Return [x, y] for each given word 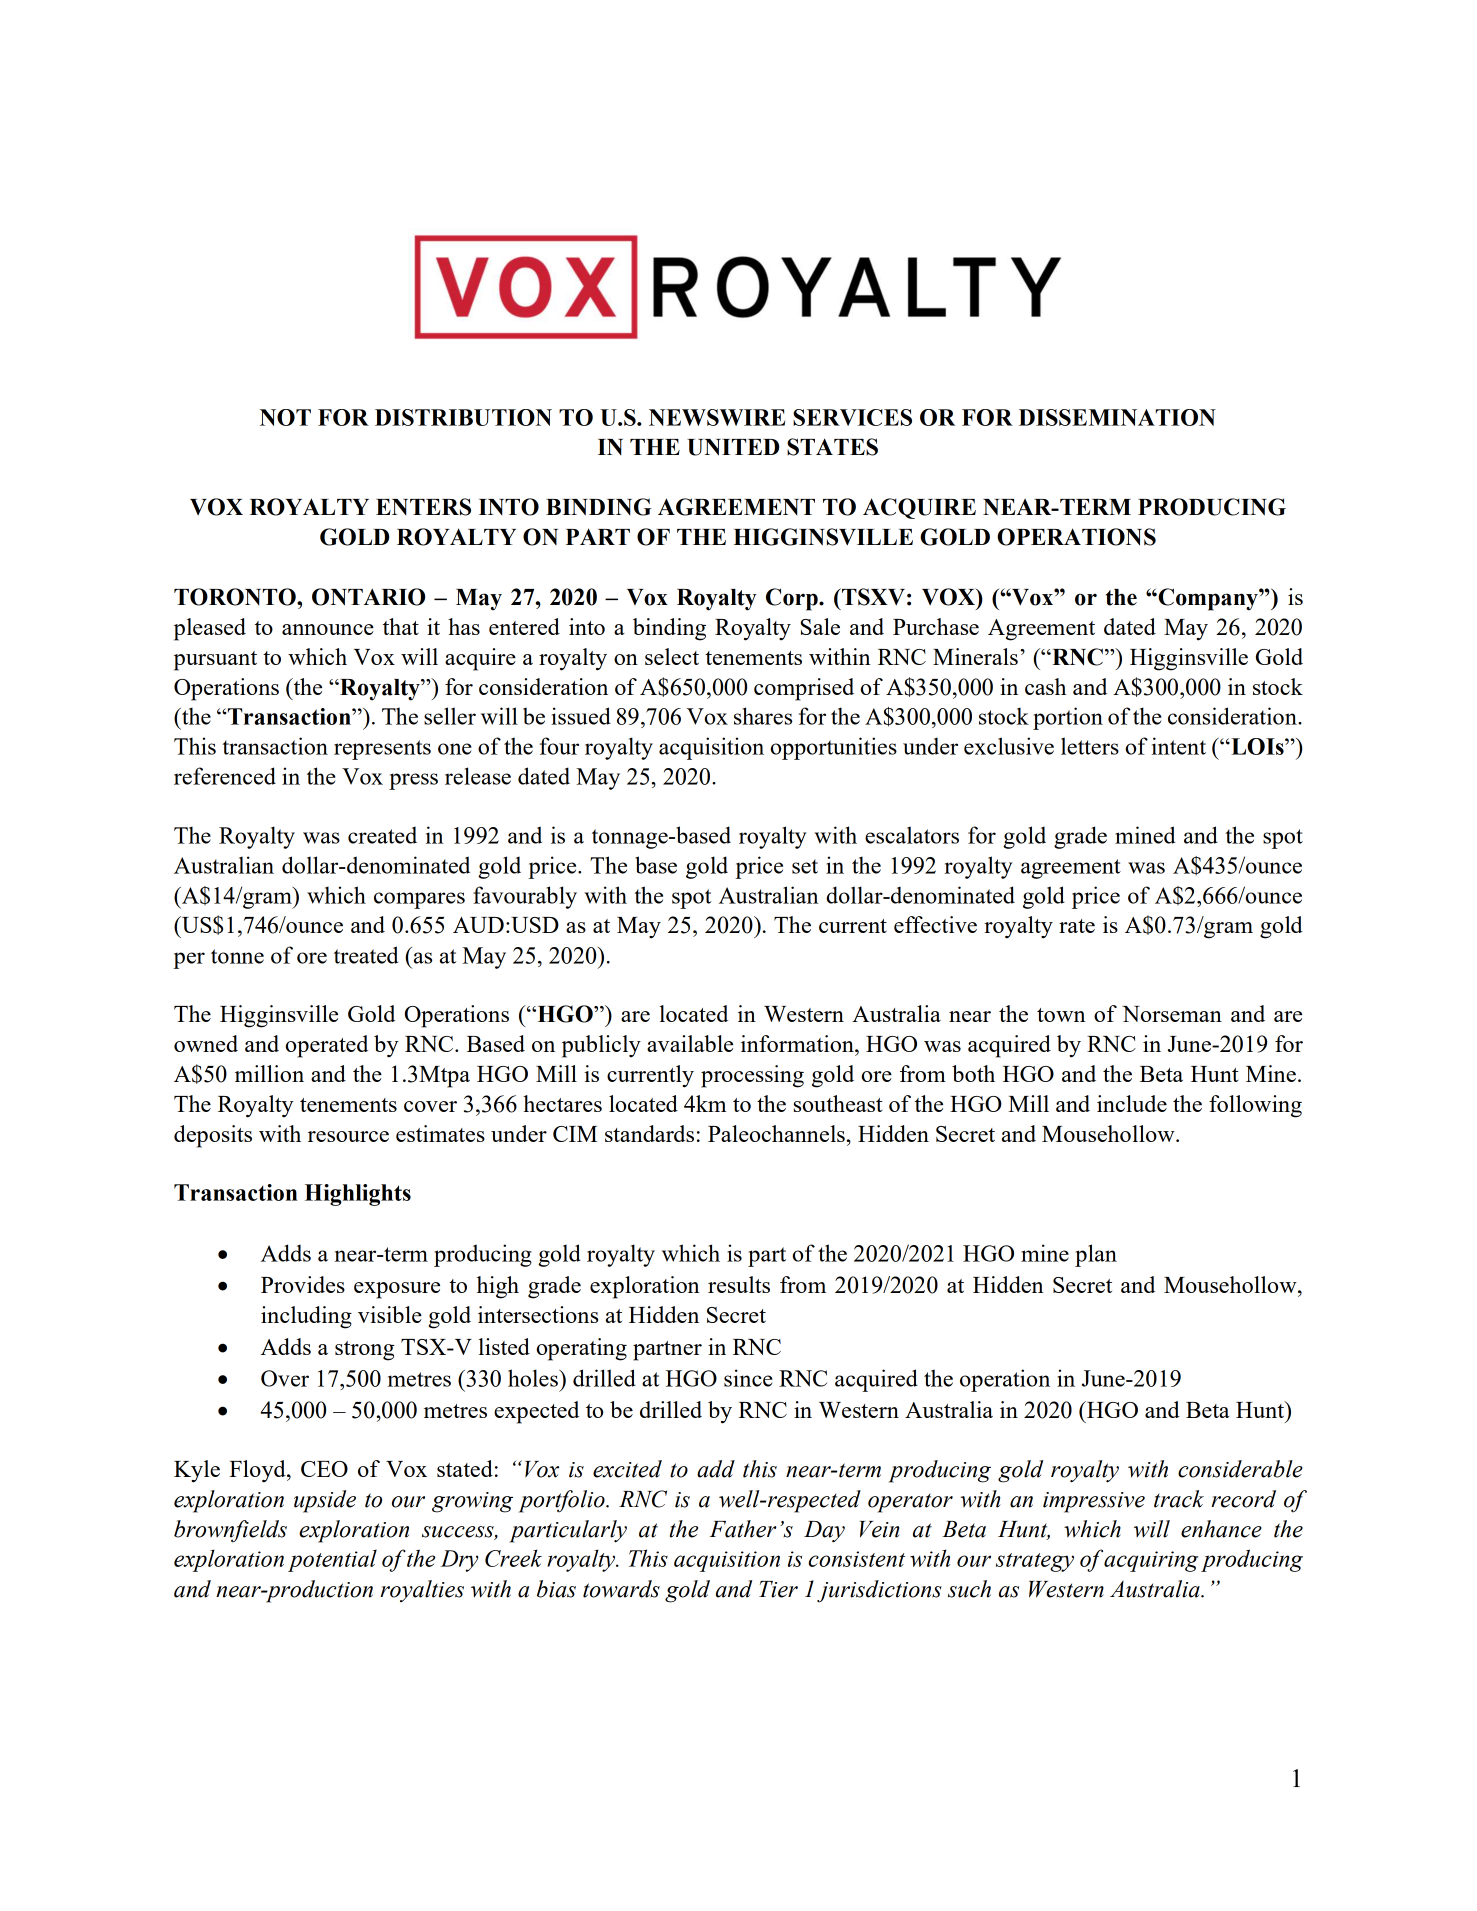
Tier [778, 1589]
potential [332, 1561]
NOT [285, 417]
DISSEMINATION [1117, 417]
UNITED [733, 447]
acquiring [1151, 1561]
